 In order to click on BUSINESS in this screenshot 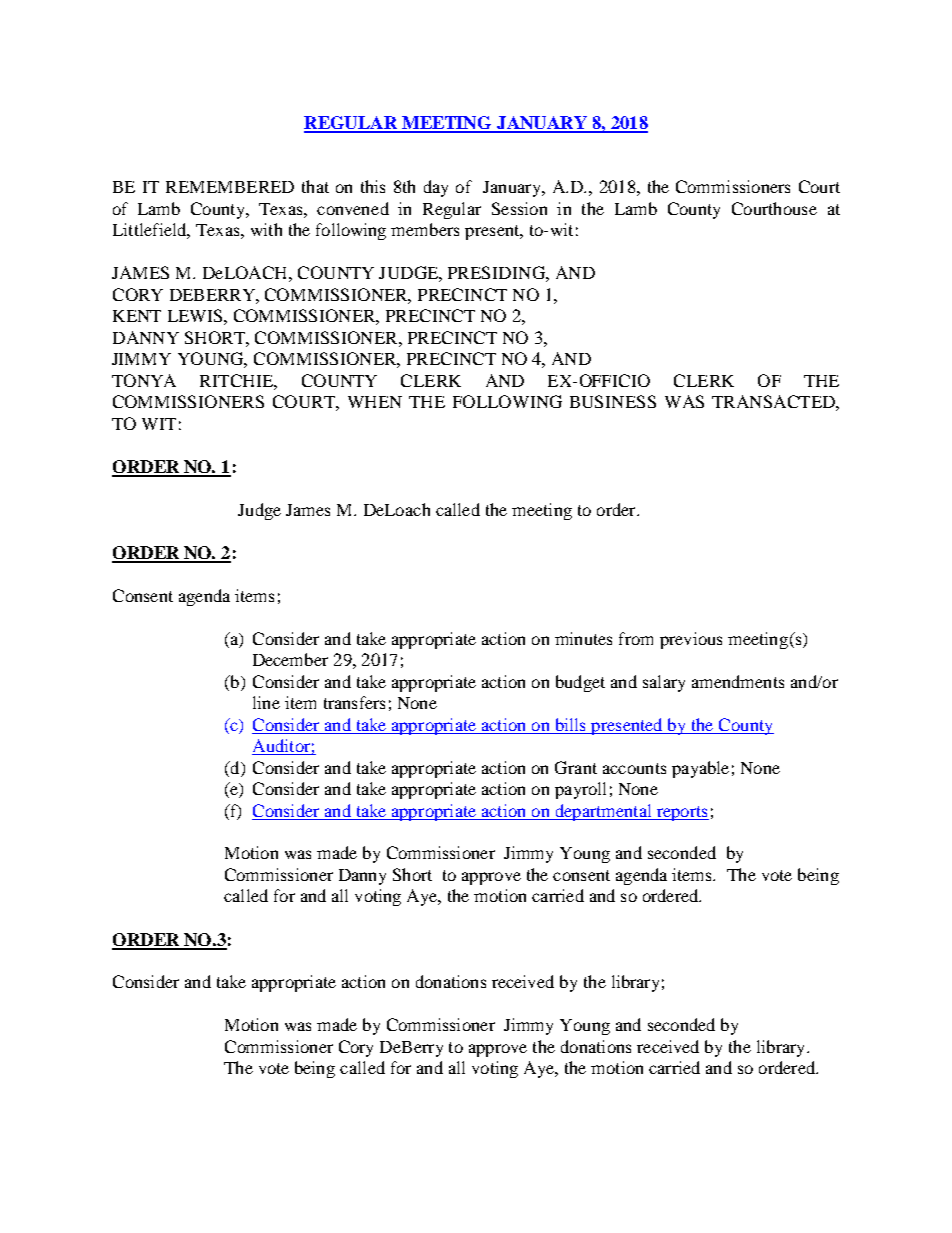, I will do `click(613, 401)`.
